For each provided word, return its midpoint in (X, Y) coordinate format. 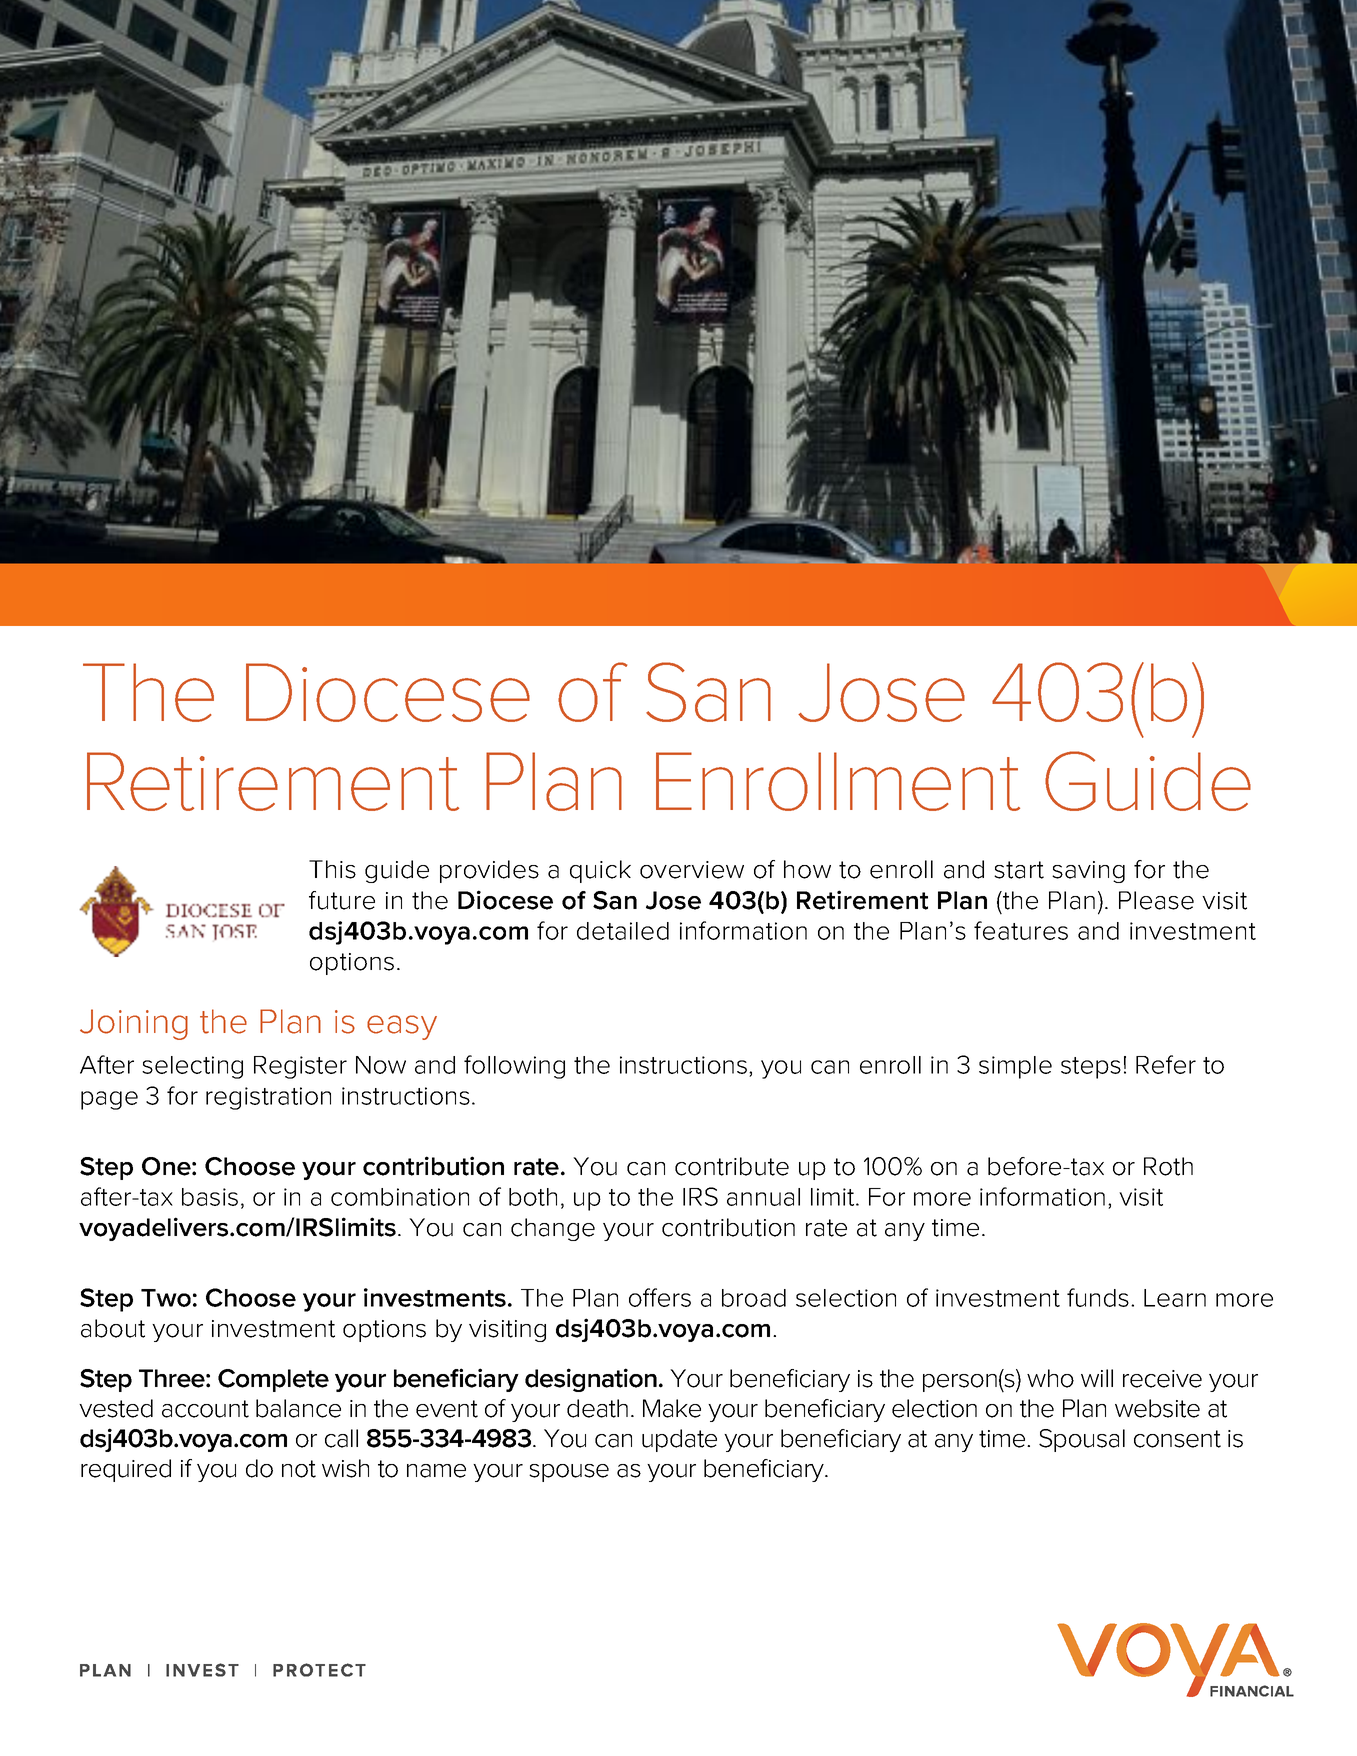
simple (1015, 1067)
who (1050, 1378)
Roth (1168, 1166)
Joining (134, 1024)
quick (600, 871)
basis (210, 1197)
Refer (1166, 1064)
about (113, 1328)
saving (1088, 872)
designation (591, 1380)
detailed (623, 931)
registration (268, 1098)
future (342, 900)
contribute (732, 1166)
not (299, 1469)
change (553, 1229)
